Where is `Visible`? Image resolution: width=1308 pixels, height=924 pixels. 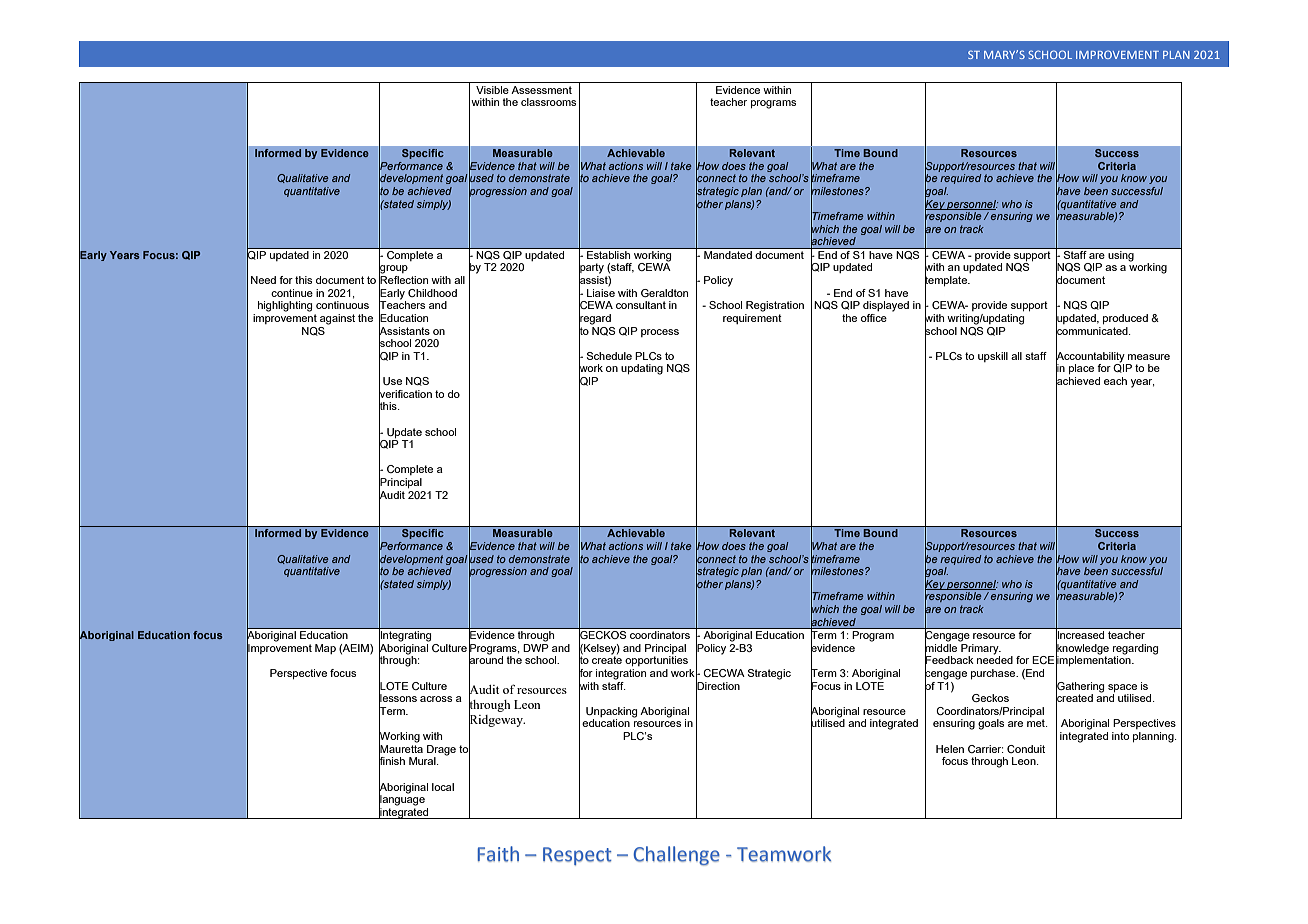
Visible is located at coordinates (492, 90).
